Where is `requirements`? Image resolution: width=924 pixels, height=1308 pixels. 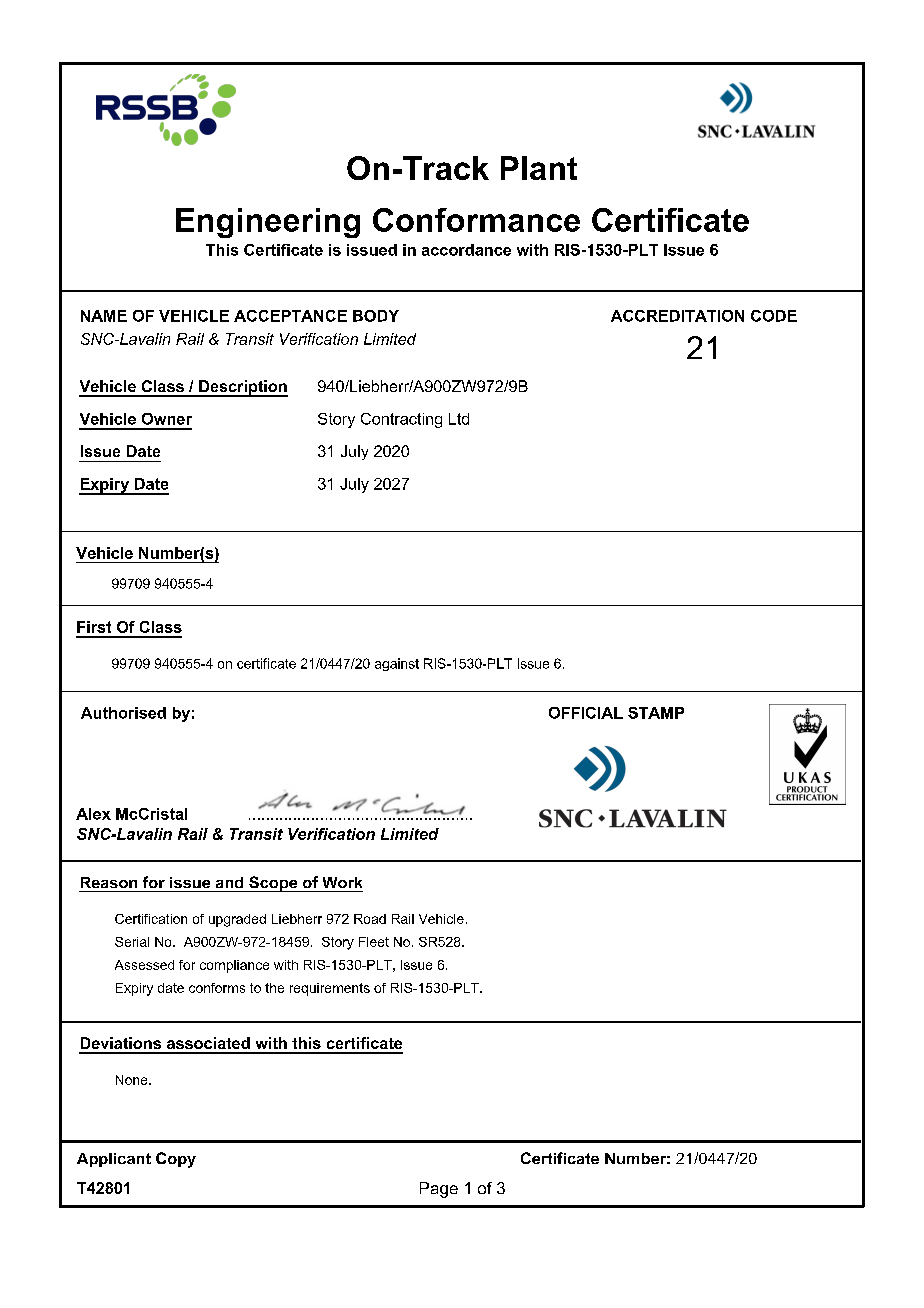 requirements is located at coordinates (330, 989).
